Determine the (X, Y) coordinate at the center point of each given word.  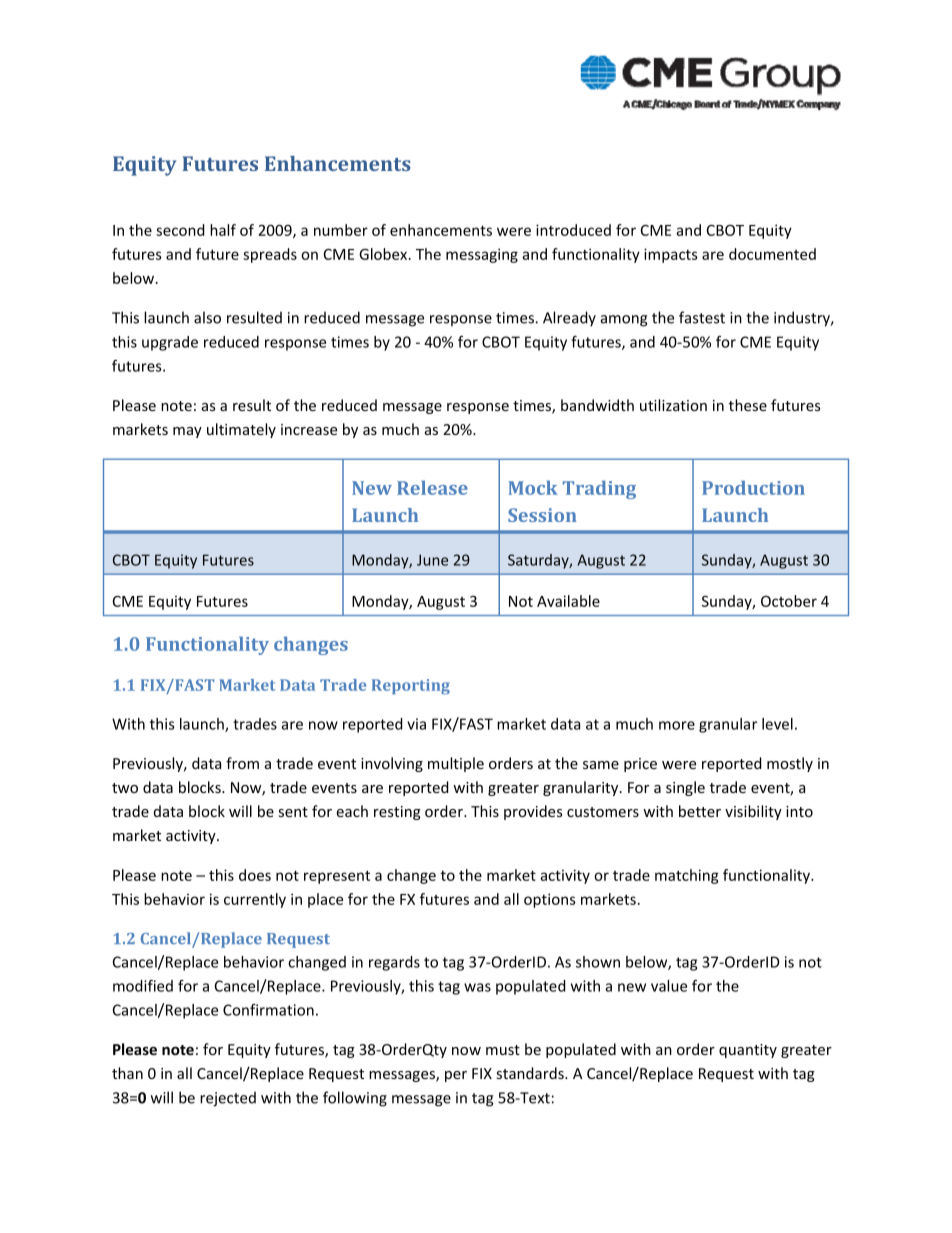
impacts (671, 255)
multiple (456, 764)
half (223, 230)
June (432, 560)
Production (753, 487)
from (242, 763)
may (187, 432)
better (700, 811)
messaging (482, 255)
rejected (228, 1099)
